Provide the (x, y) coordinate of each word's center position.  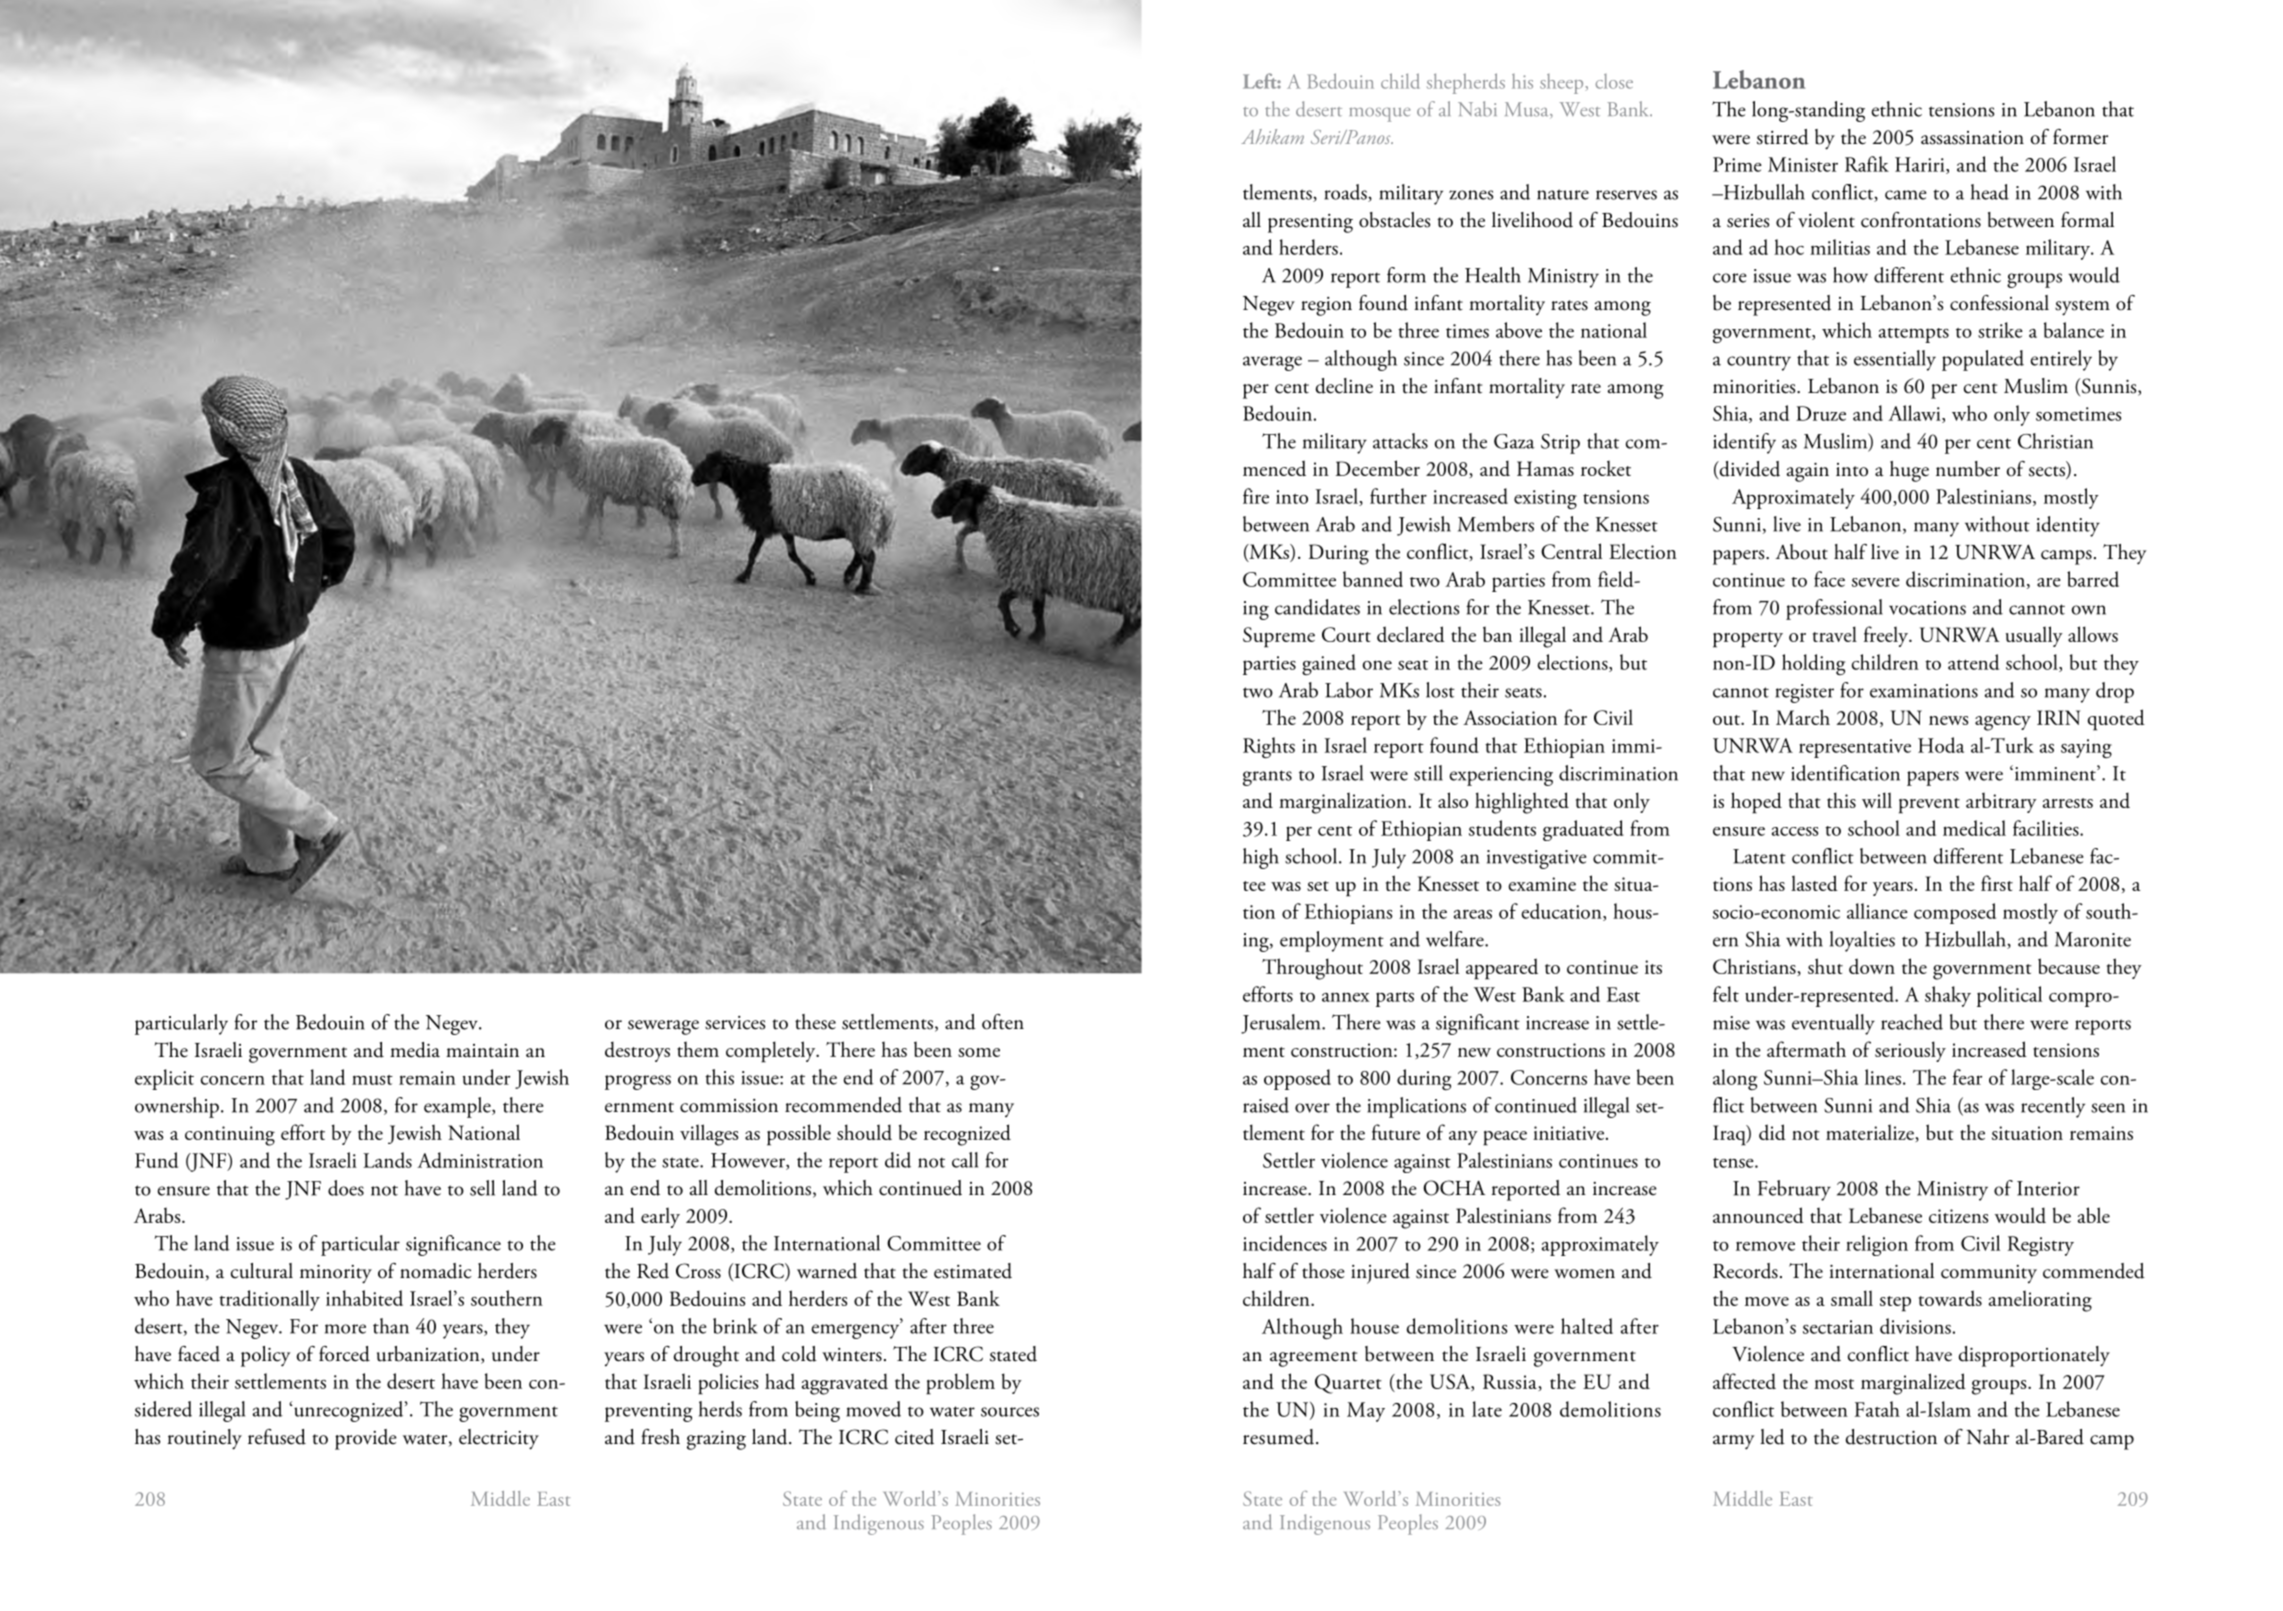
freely (1887, 636)
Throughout (1312, 969)
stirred (1783, 137)
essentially (1895, 360)
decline (1344, 386)
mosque (1379, 115)
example (458, 1107)
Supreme (1279, 637)
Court (1346, 634)
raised (1266, 1105)
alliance (1877, 911)
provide (366, 1439)
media (415, 1050)
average (1272, 363)
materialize (1870, 1132)
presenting (1310, 223)
